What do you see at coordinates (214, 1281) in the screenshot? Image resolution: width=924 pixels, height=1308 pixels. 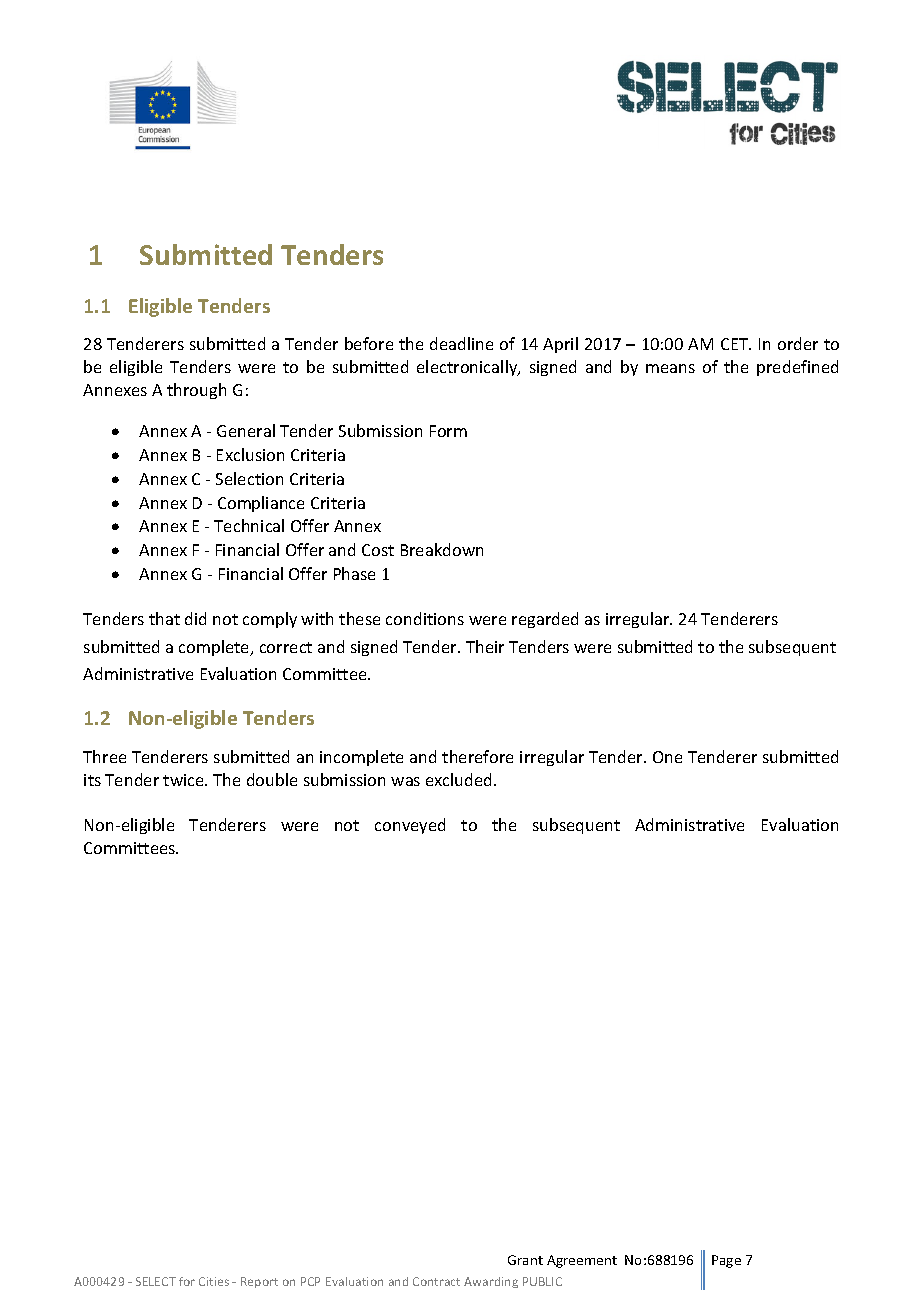 I see `Cities` at bounding box center [214, 1281].
